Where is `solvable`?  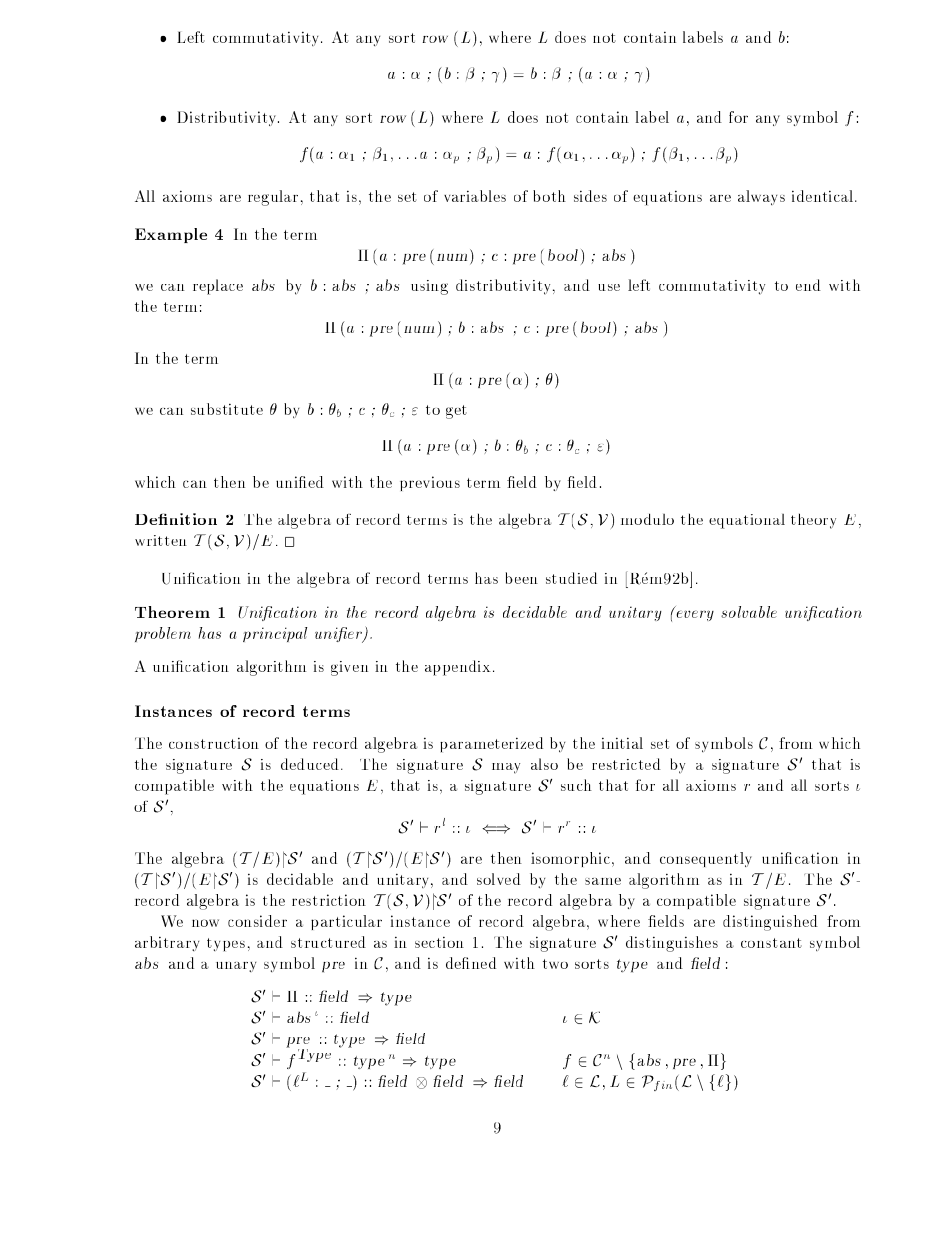
solvable is located at coordinates (749, 612).
